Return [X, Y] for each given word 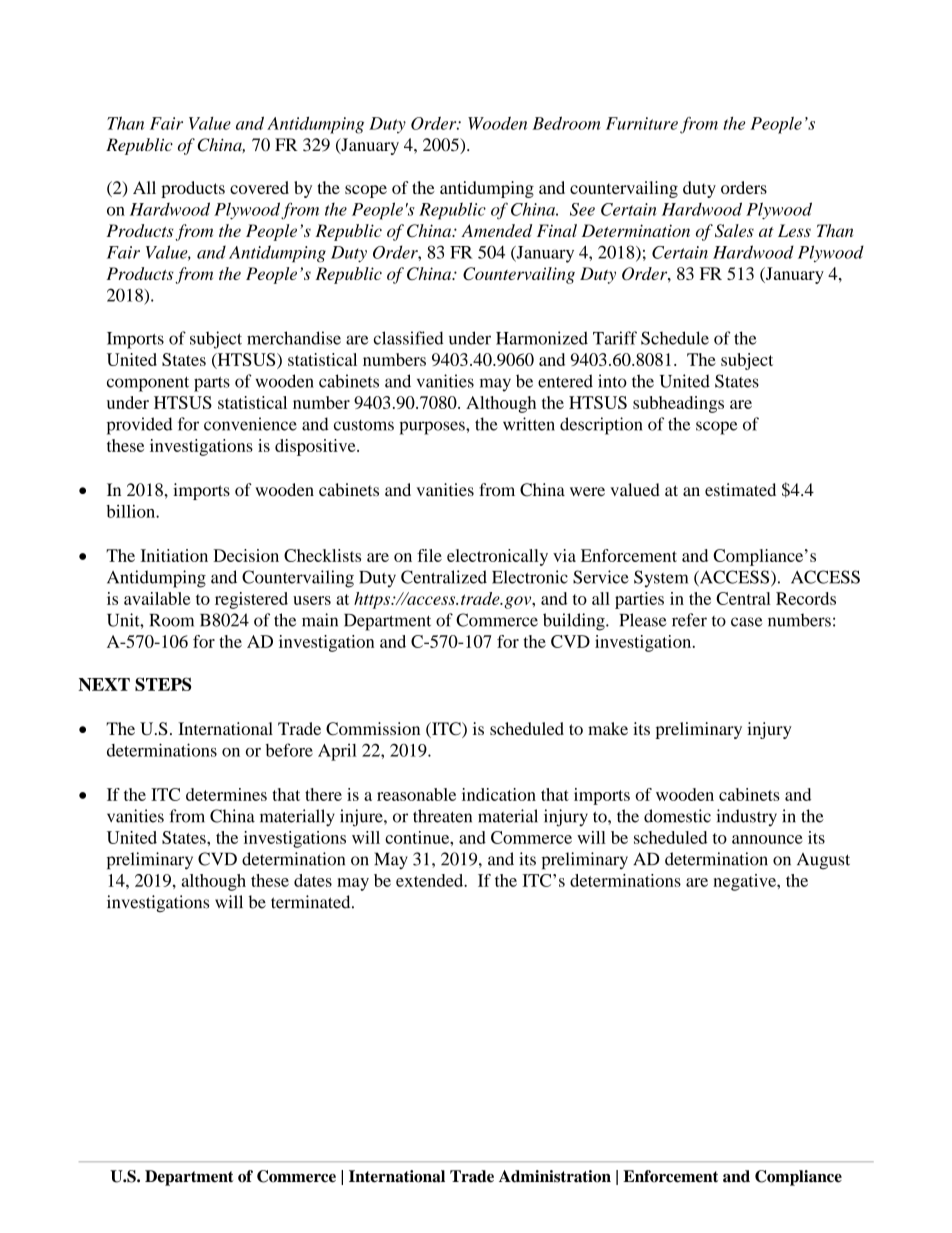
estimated [740, 489]
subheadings [678, 404]
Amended [497, 230]
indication [499, 794]
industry [746, 817]
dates [313, 880]
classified [408, 338]
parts [212, 384]
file [429, 555]
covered [259, 187]
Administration [555, 1176]
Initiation [174, 555]
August [823, 861]
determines [226, 794]
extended [431, 880]
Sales [734, 231]
